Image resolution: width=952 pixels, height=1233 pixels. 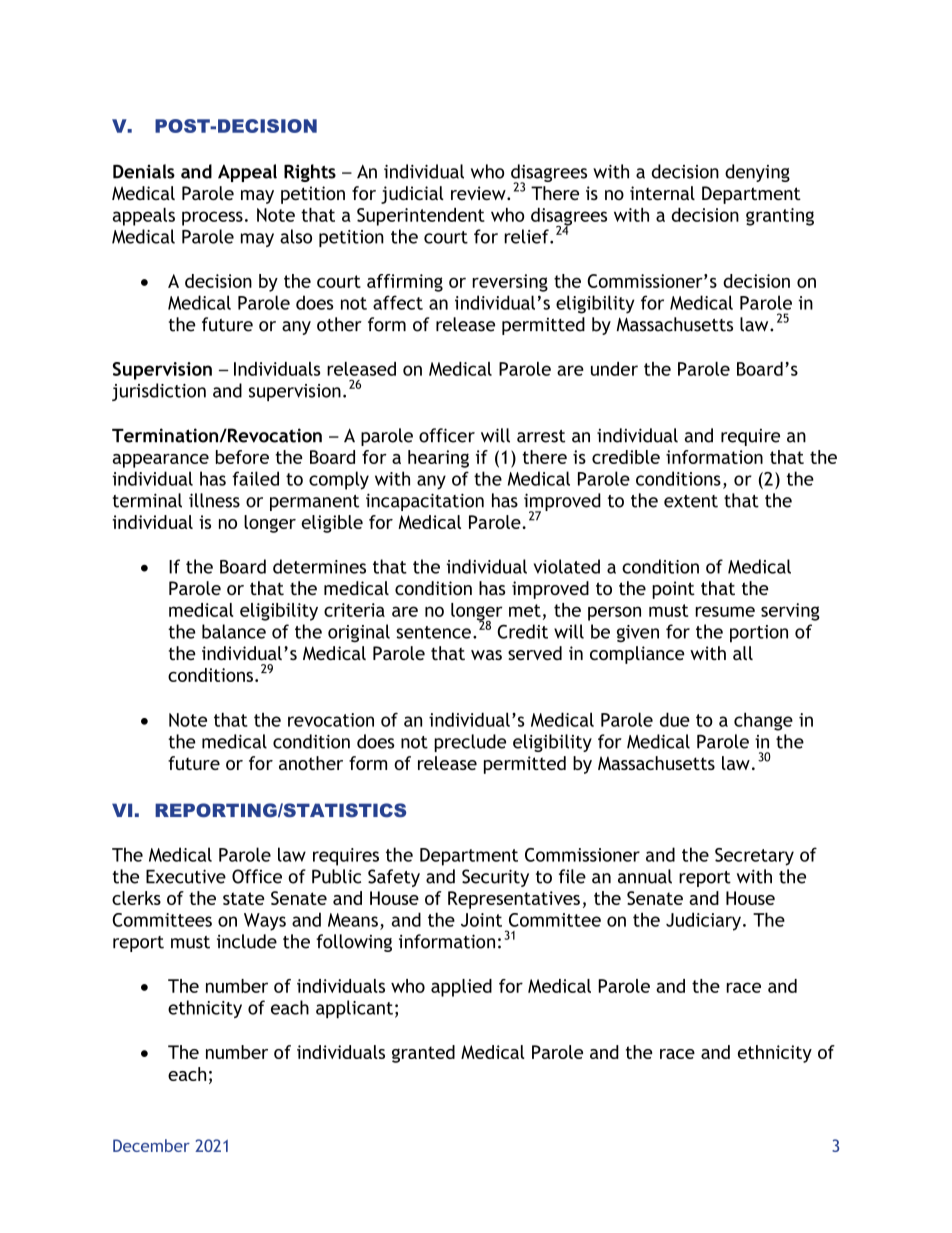 I want to click on Secretary, so click(x=754, y=857).
